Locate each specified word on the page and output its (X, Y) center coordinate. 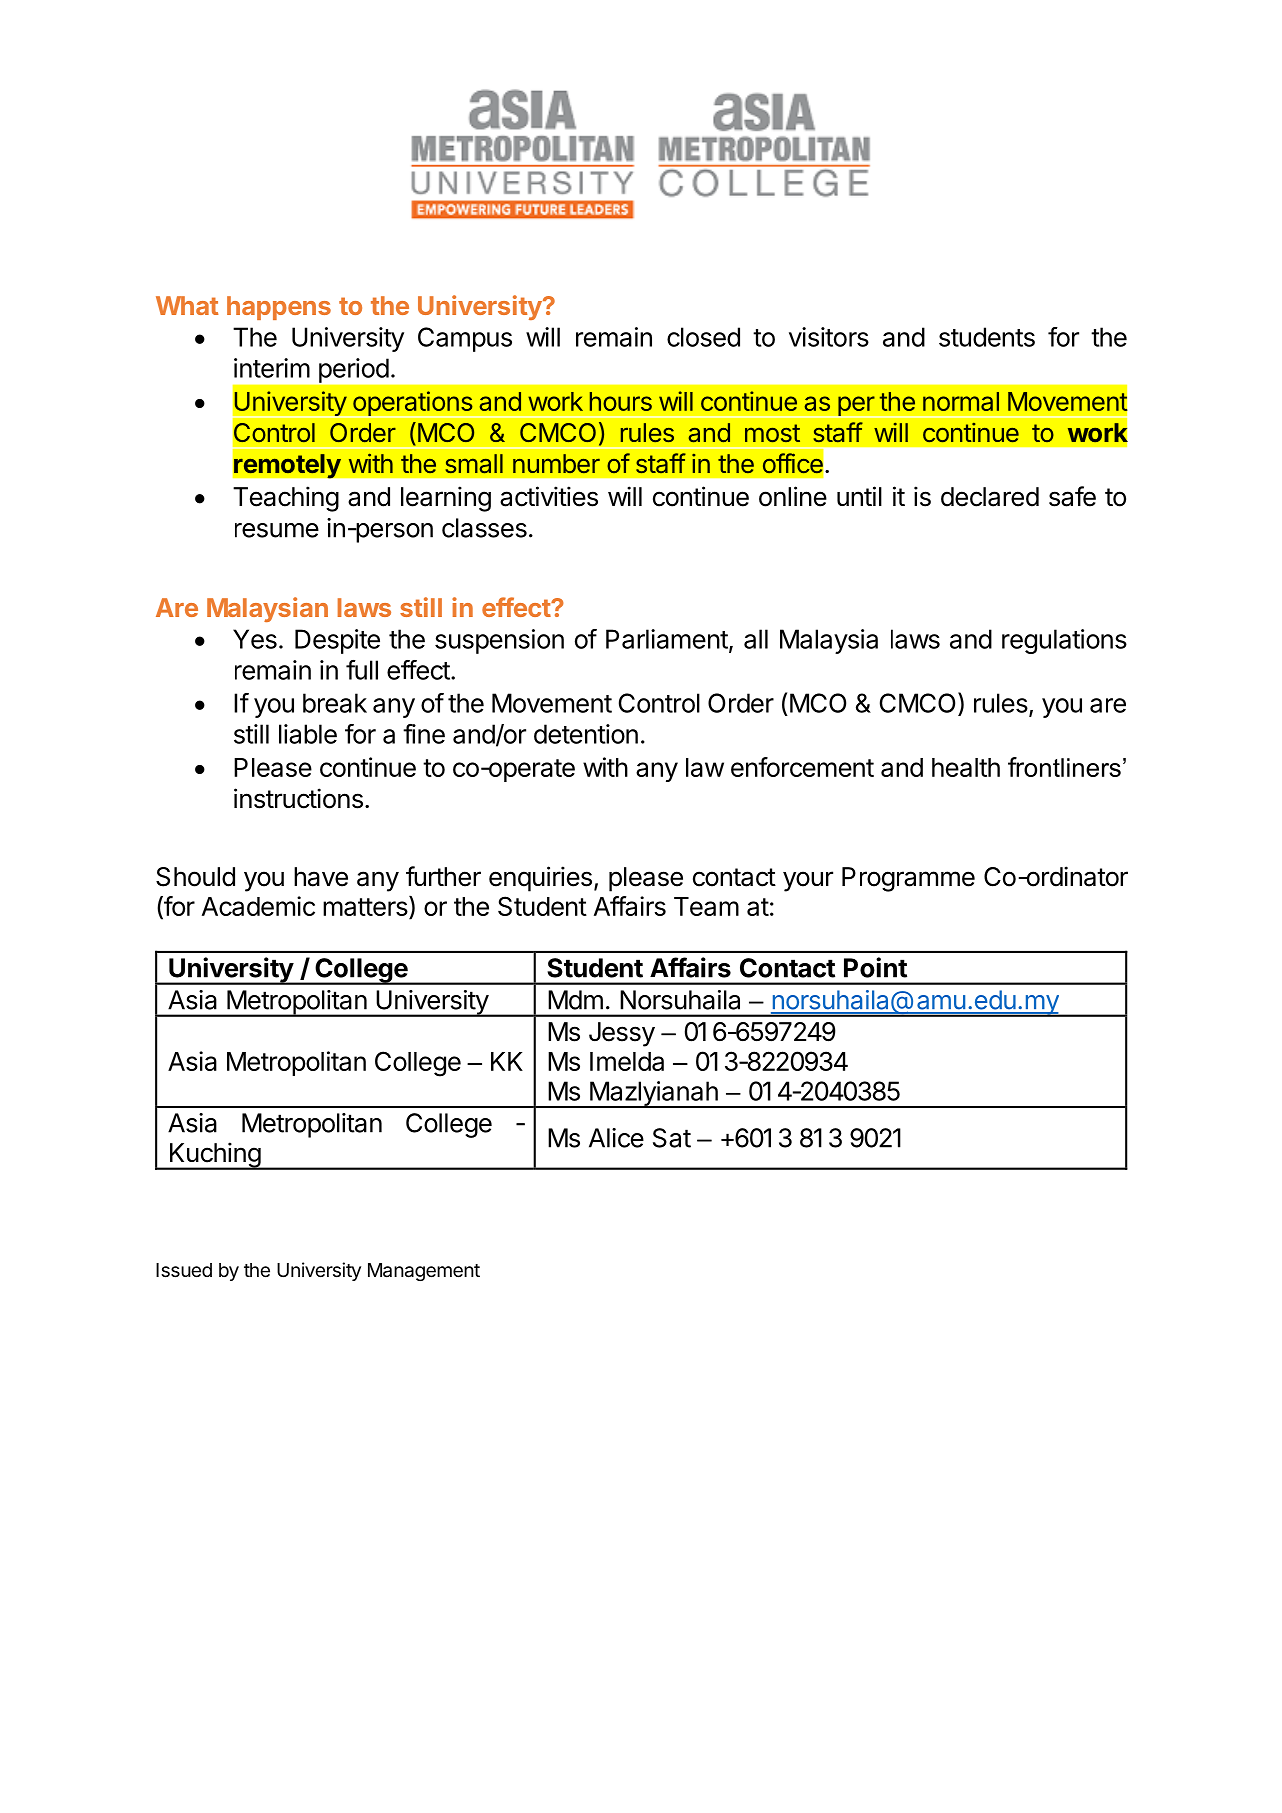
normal (961, 401)
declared (990, 497)
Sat (672, 1138)
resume (277, 530)
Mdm (575, 1000)
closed (703, 337)
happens (279, 308)
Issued (184, 1270)
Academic (258, 906)
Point (875, 967)
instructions (298, 798)
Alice (616, 1138)
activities (549, 496)
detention (586, 734)
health (966, 767)
